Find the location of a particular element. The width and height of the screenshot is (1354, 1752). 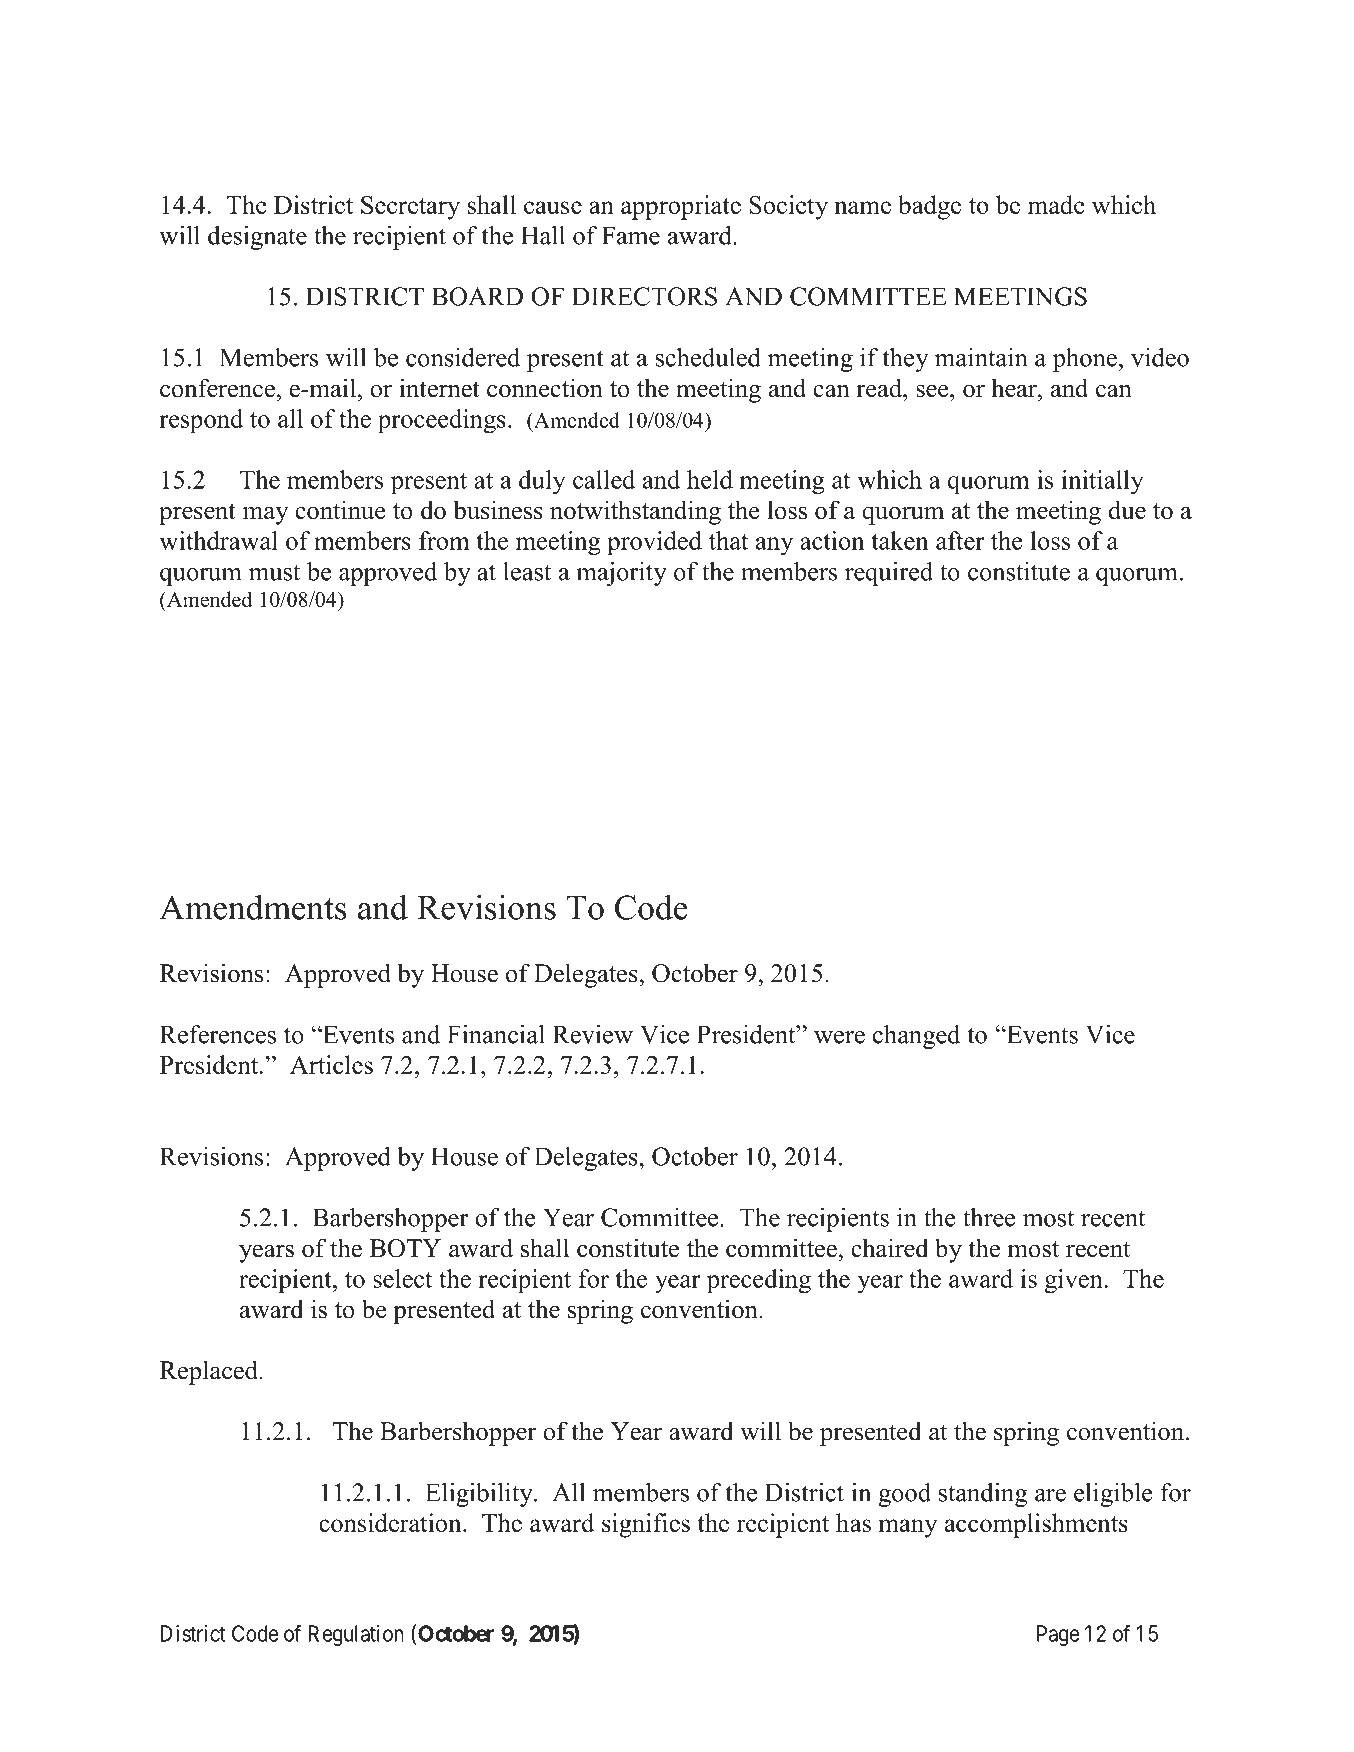

Review is located at coordinates (593, 1034).
